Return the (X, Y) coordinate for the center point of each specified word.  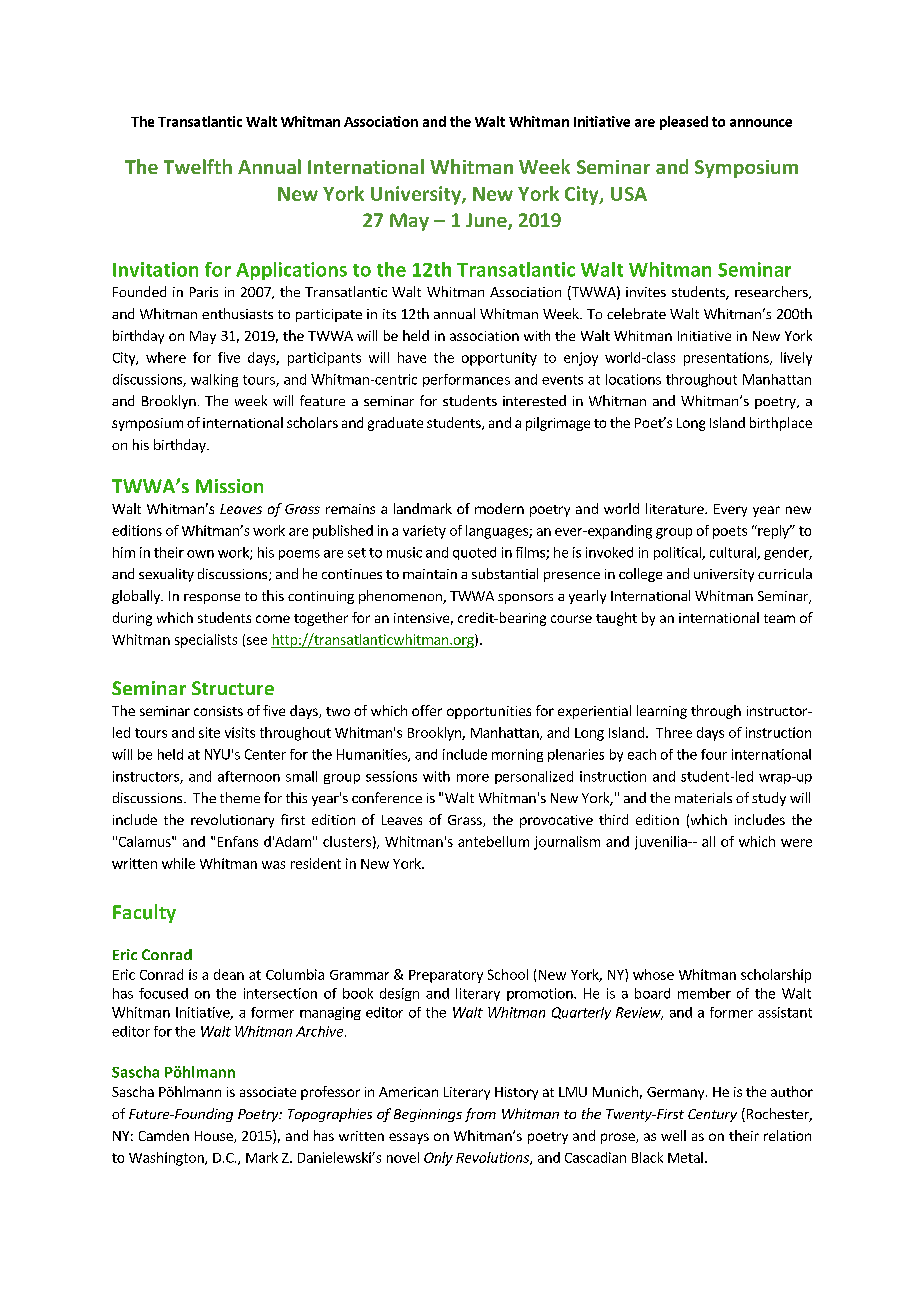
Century (712, 1115)
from (480, 1115)
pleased (684, 123)
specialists (206, 641)
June (487, 221)
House (215, 1137)
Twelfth (198, 166)
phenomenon (401, 597)
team (779, 618)
